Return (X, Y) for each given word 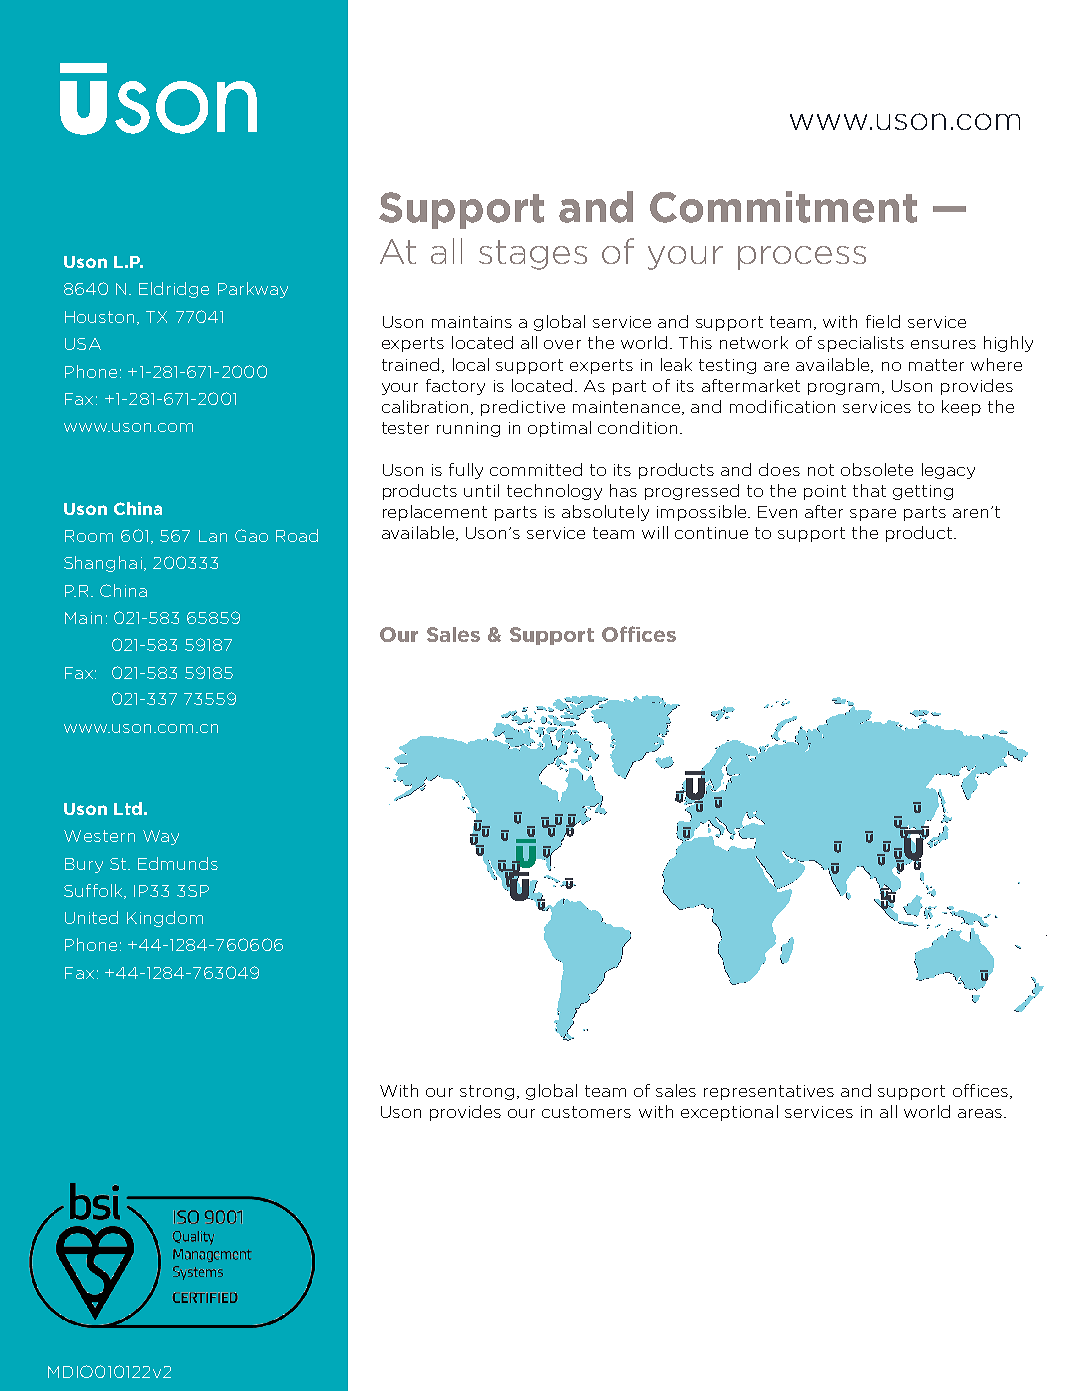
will (655, 532)
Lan (213, 536)
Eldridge (174, 290)
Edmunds (178, 863)
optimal (559, 429)
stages (533, 255)
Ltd (128, 808)
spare (873, 515)
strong (487, 1092)
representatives (769, 1092)
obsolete (877, 469)
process (802, 258)
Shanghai (103, 564)
